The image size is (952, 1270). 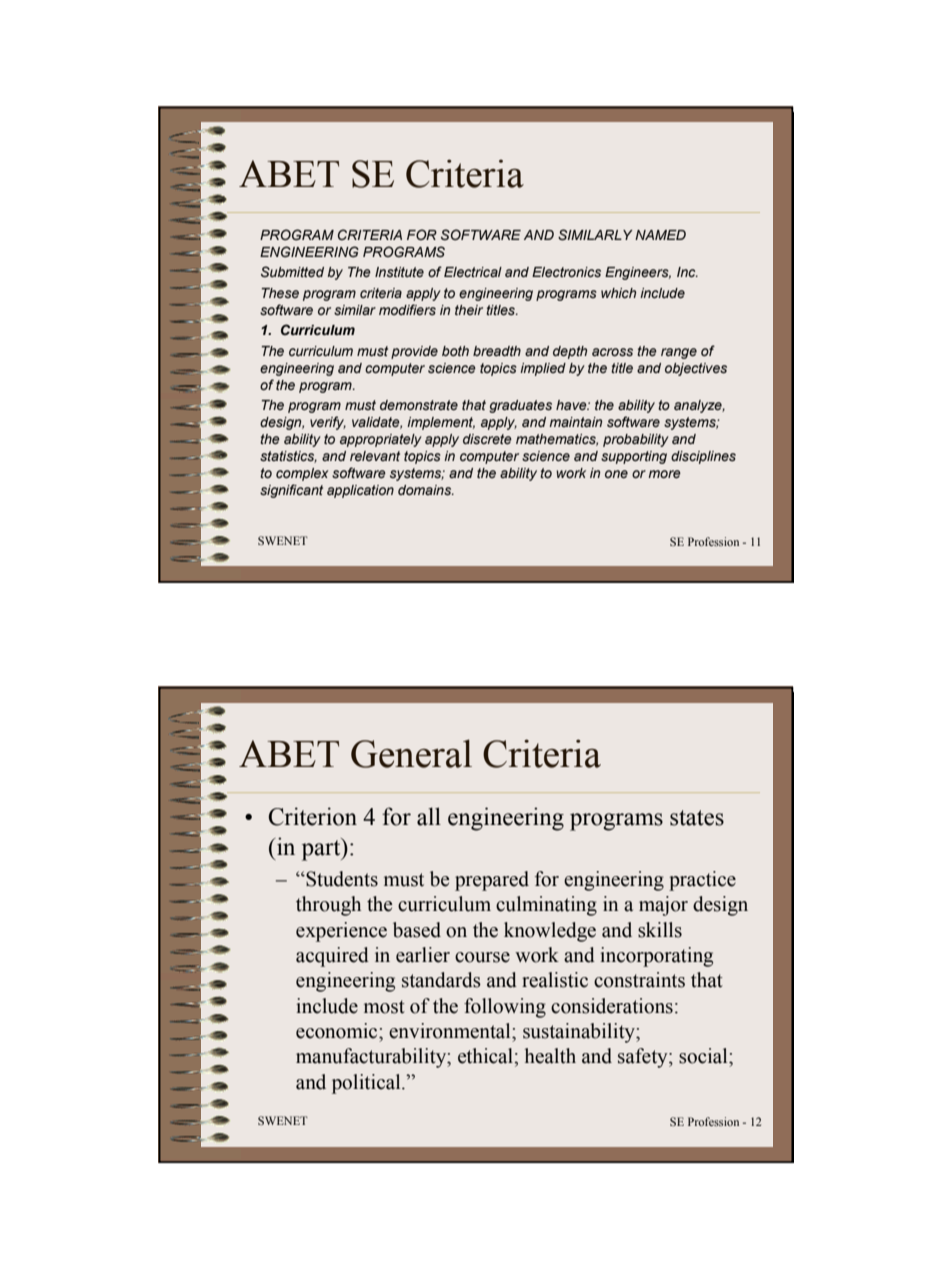 What do you see at coordinates (338, 1031) in the screenshot?
I see `economic` at bounding box center [338, 1031].
